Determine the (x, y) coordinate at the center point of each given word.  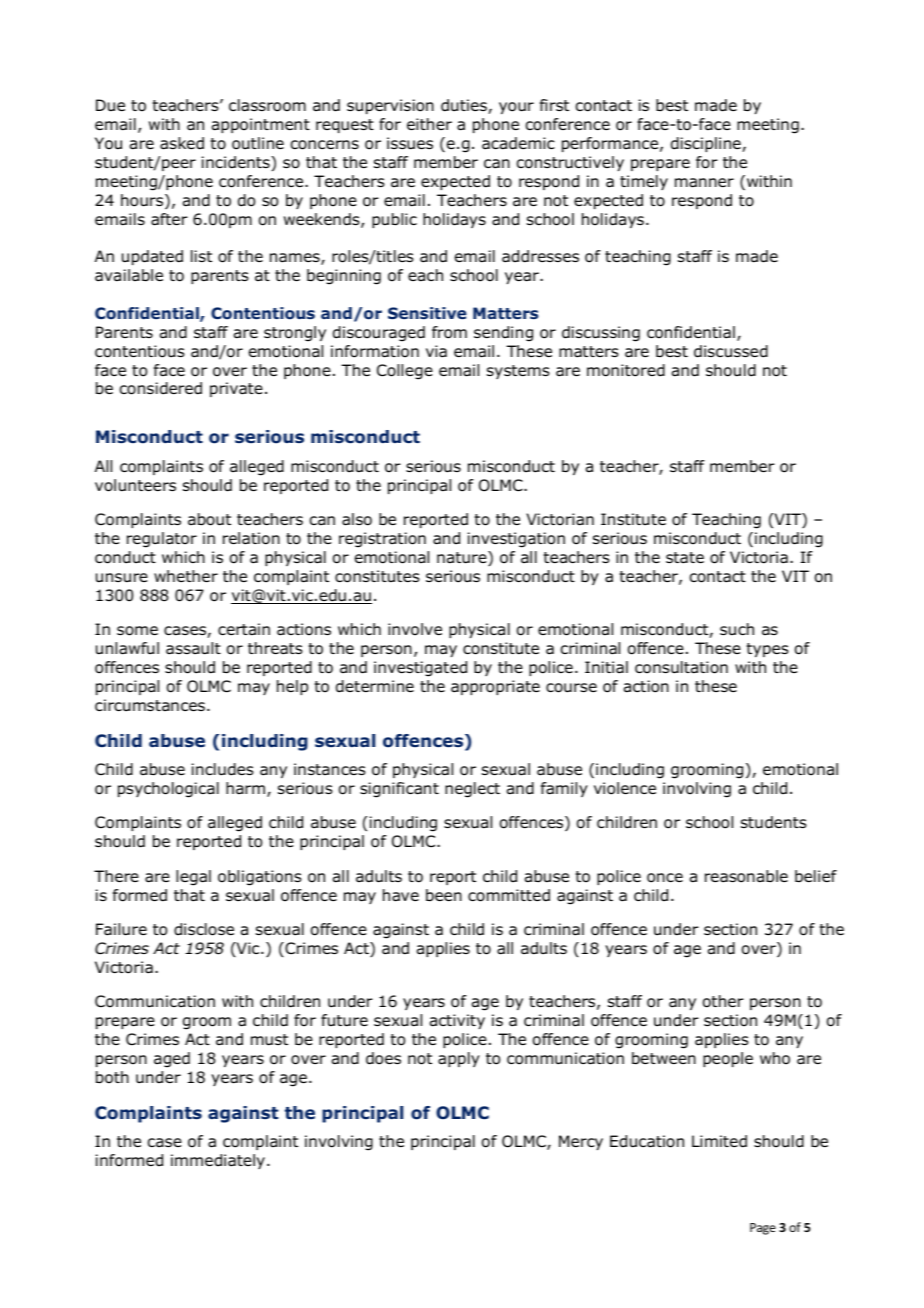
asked (182, 143)
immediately (218, 1161)
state (685, 558)
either (429, 124)
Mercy (581, 1142)
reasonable (746, 876)
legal (193, 878)
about (209, 519)
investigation (516, 540)
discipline (707, 144)
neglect (472, 790)
